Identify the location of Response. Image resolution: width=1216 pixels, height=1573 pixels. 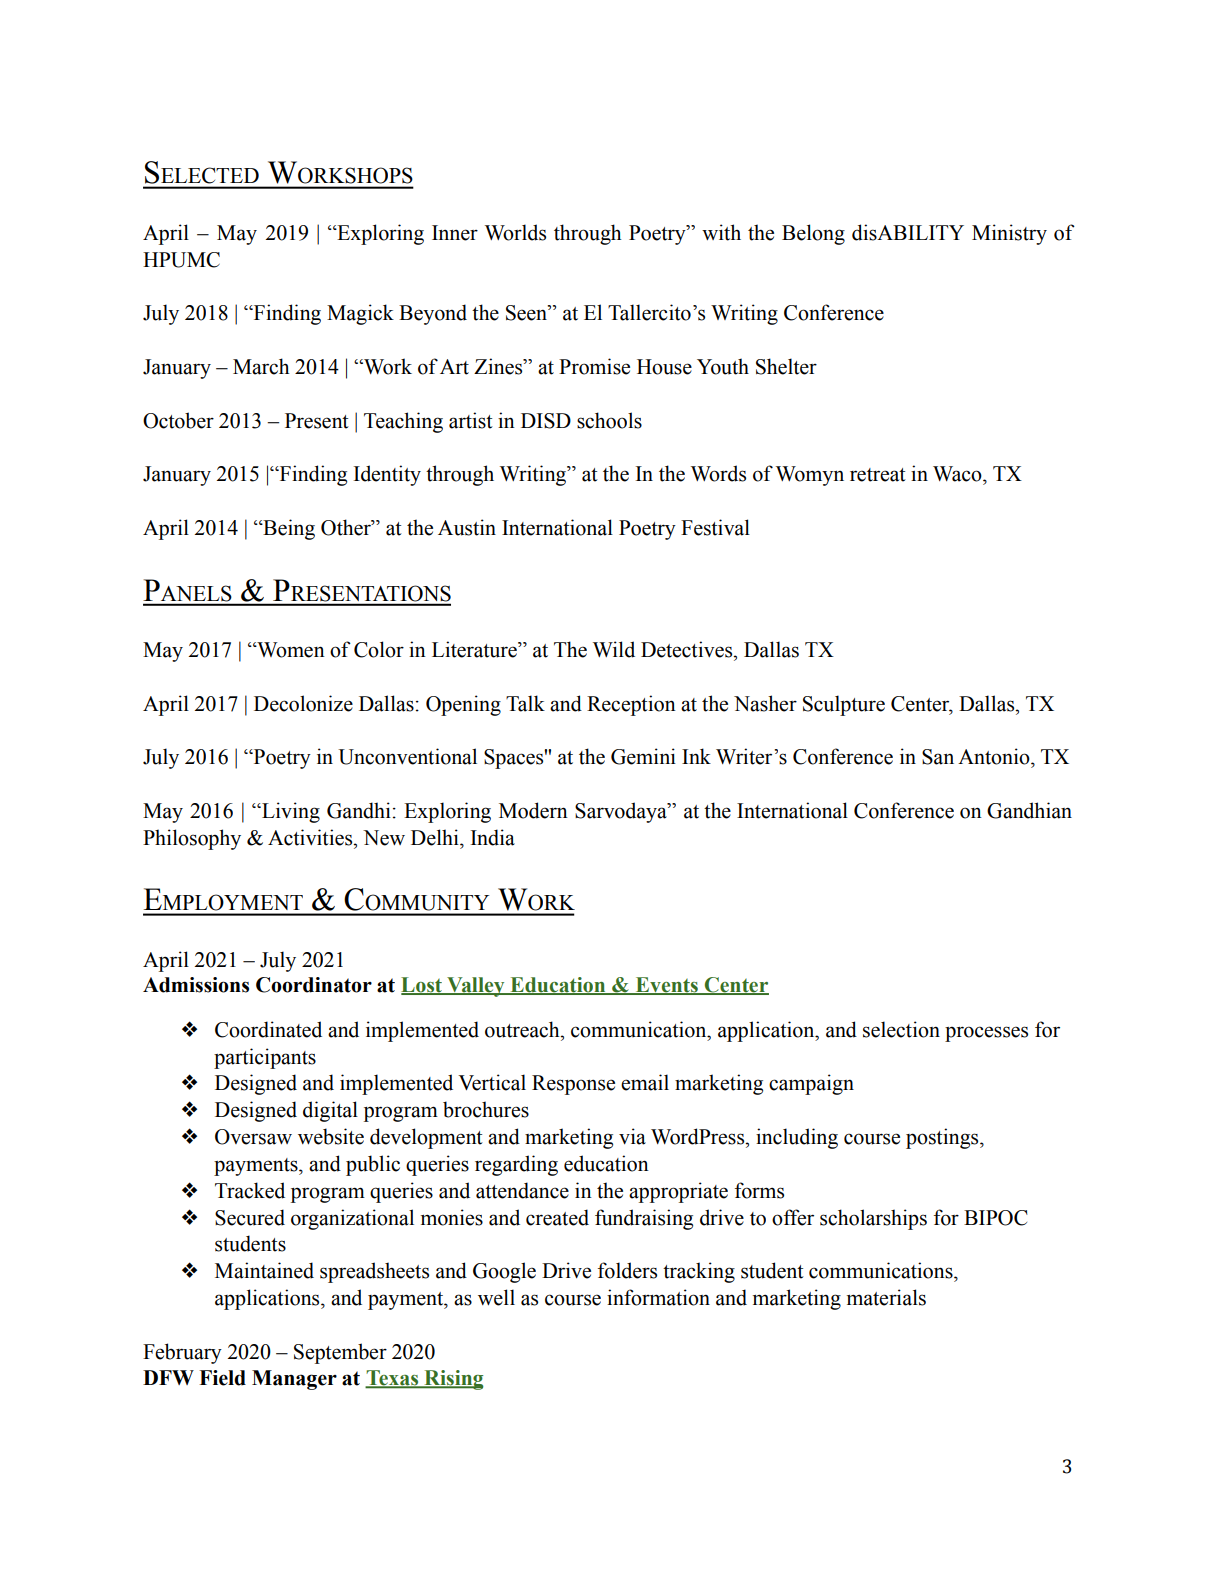
(573, 1085).
